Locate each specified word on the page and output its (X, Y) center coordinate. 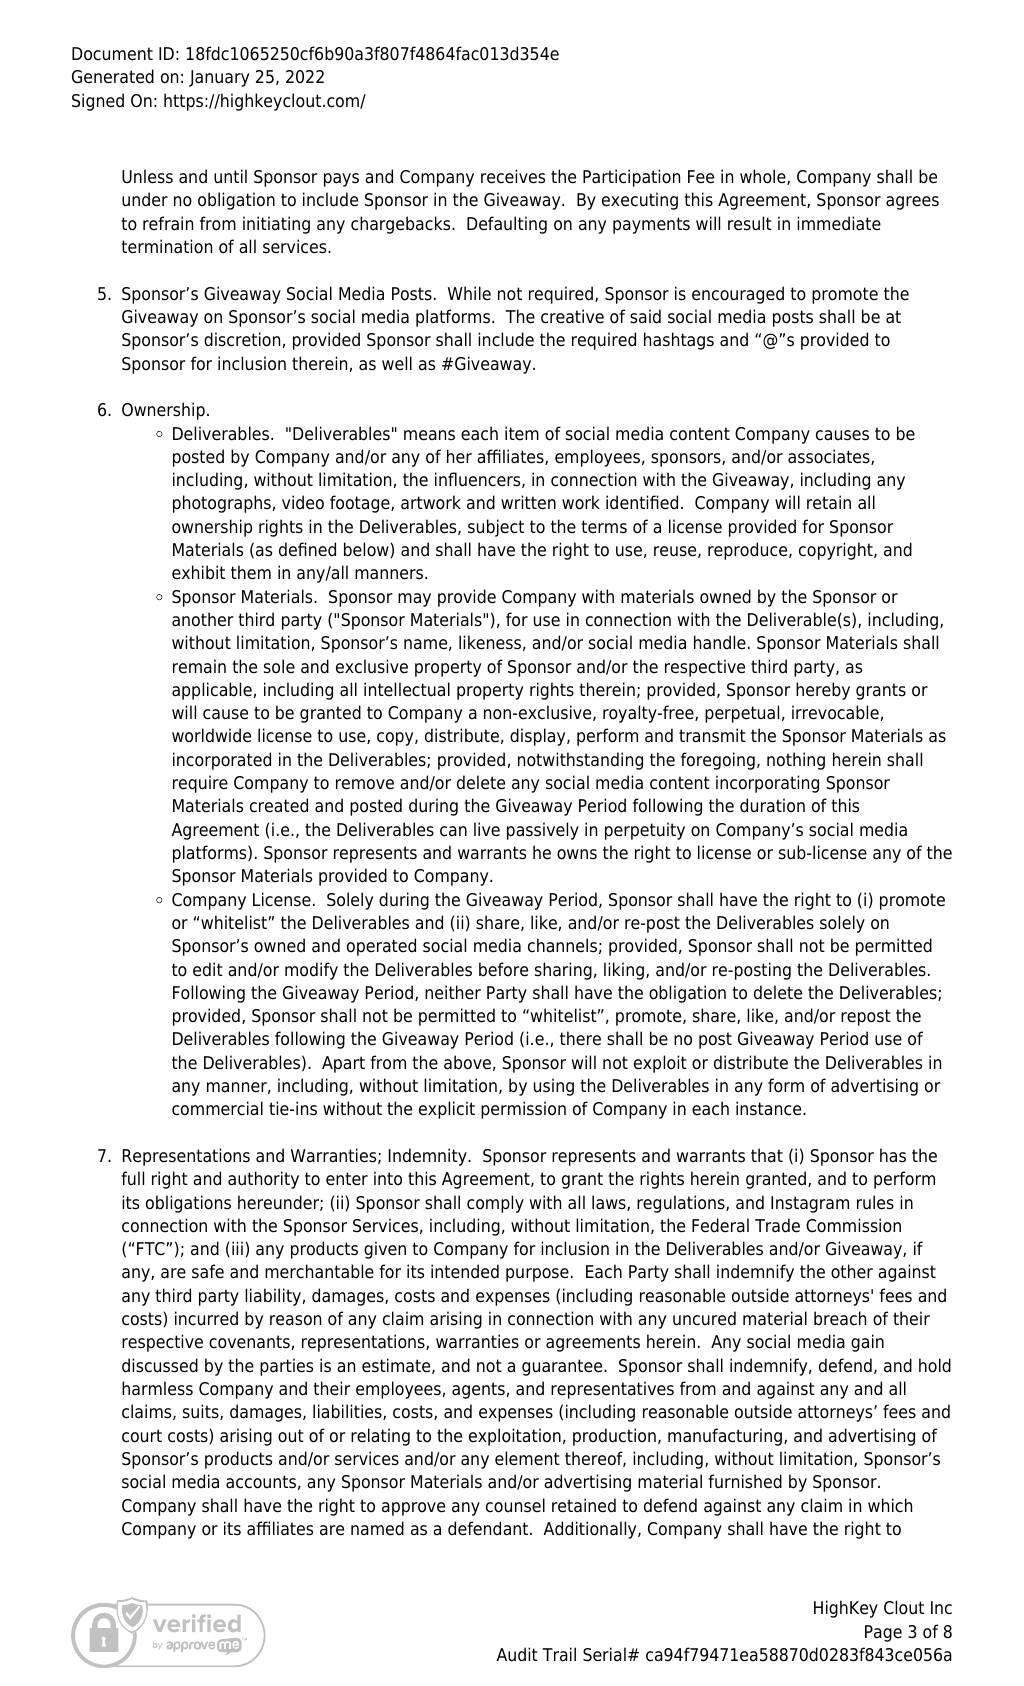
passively (543, 831)
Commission (853, 1225)
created (279, 805)
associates (830, 457)
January (219, 78)
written (528, 502)
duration (772, 805)
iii (237, 1248)
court (142, 1436)
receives (513, 176)
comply (495, 1204)
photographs (222, 504)
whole (764, 177)
